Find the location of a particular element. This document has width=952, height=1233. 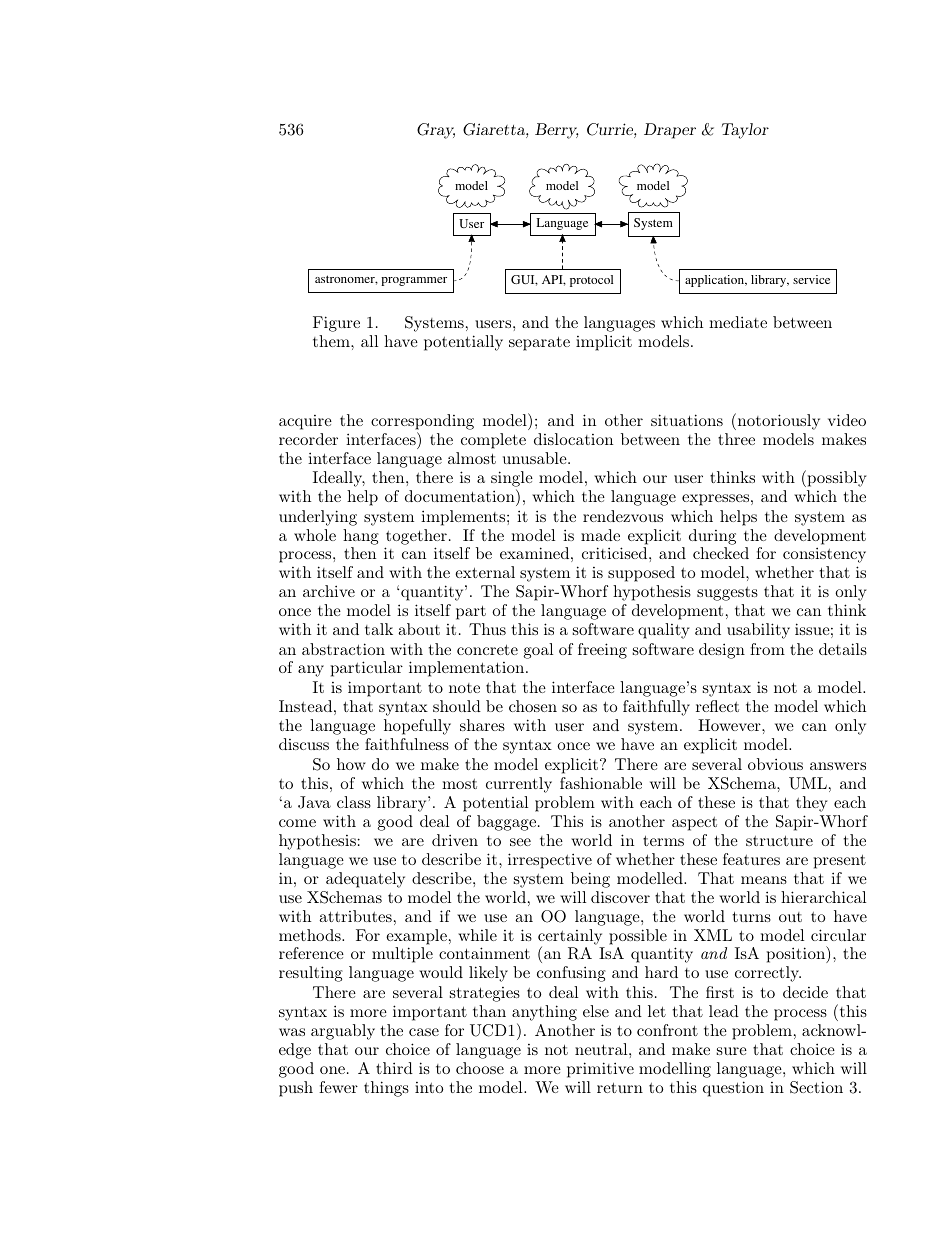

means is located at coordinates (764, 880).
